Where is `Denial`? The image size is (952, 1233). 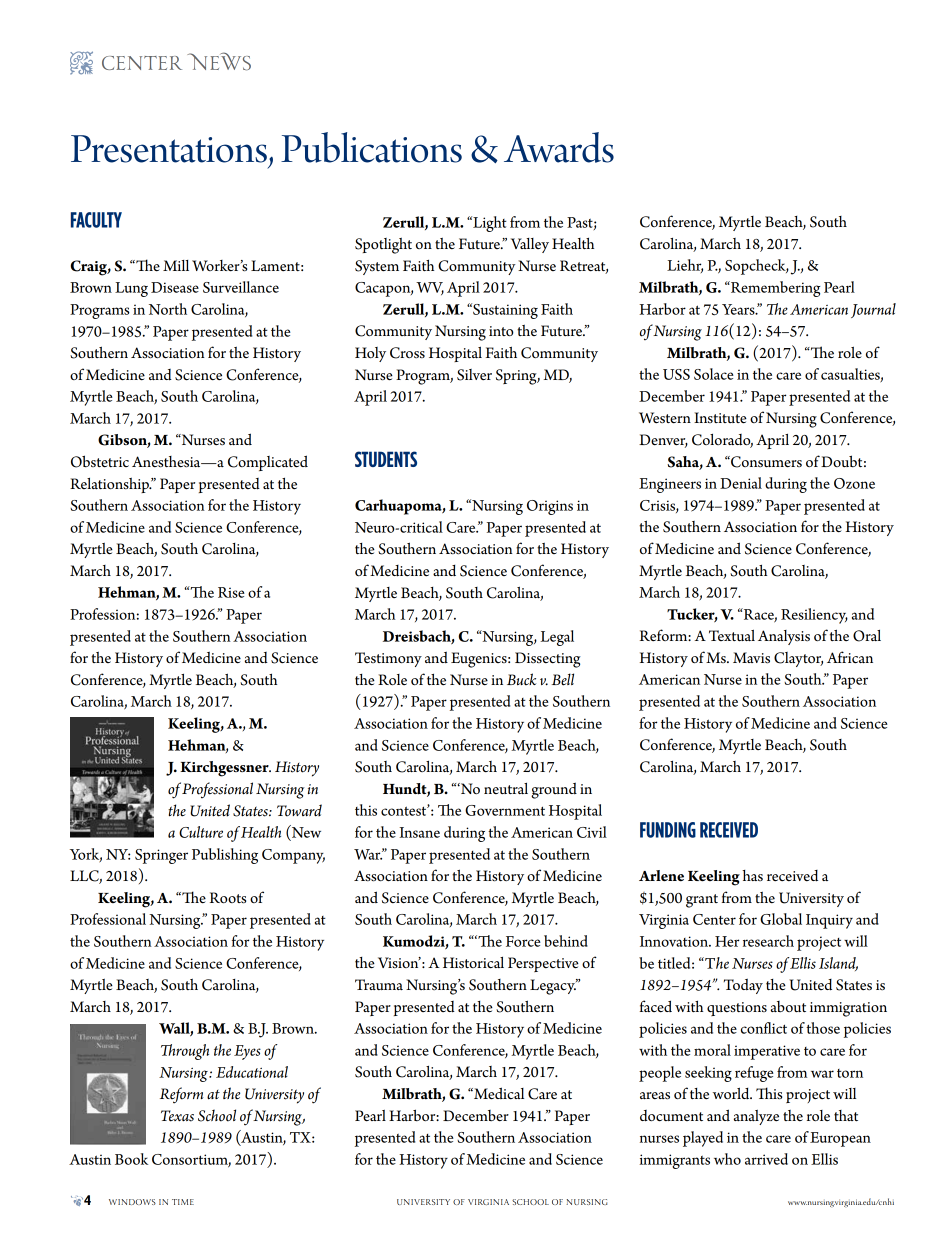 Denial is located at coordinates (741, 483).
